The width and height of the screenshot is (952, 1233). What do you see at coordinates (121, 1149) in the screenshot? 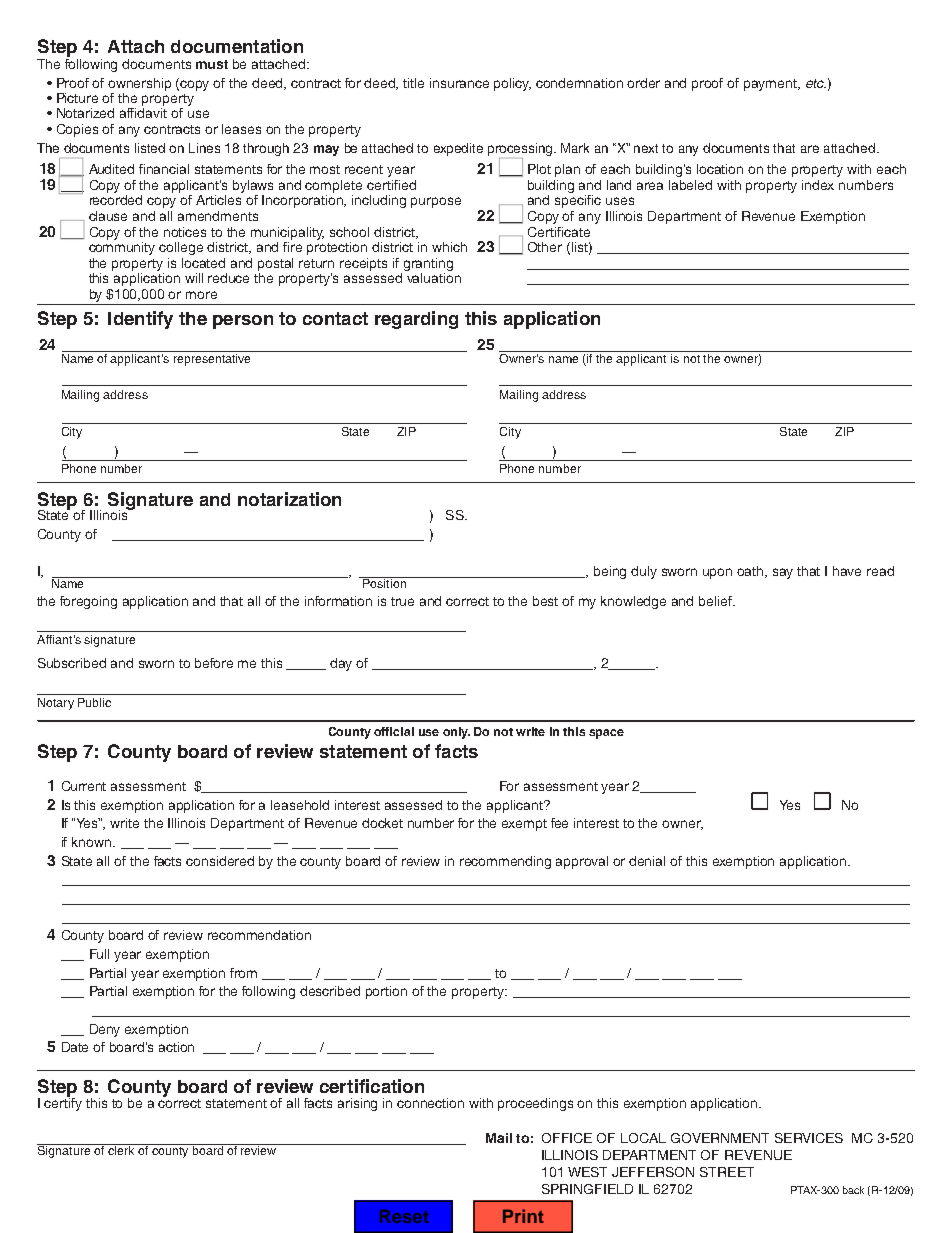
I see `clerk` at bounding box center [121, 1149].
